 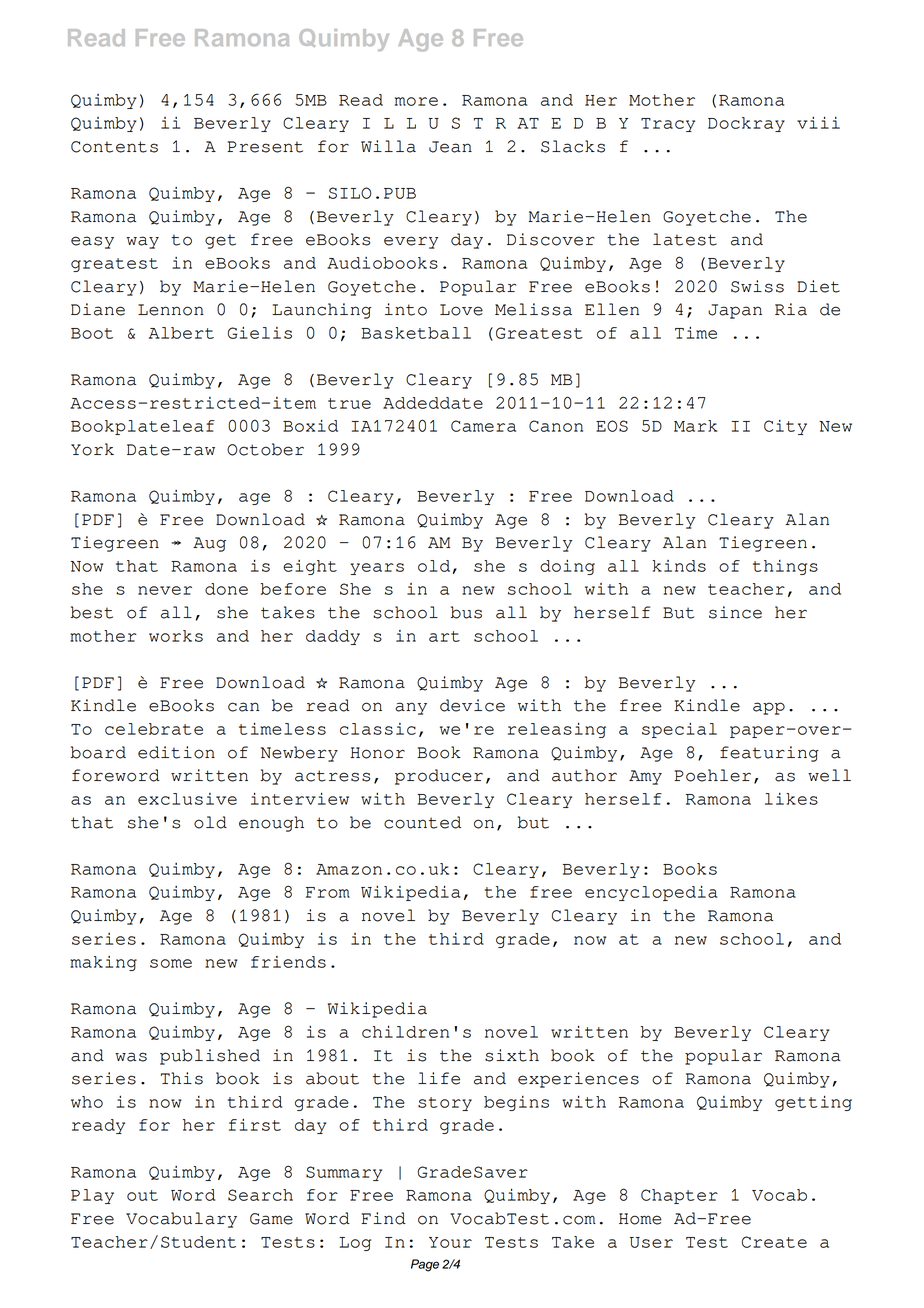 What do you see at coordinates (774, 1242) in the screenshot?
I see `Create` at bounding box center [774, 1242].
